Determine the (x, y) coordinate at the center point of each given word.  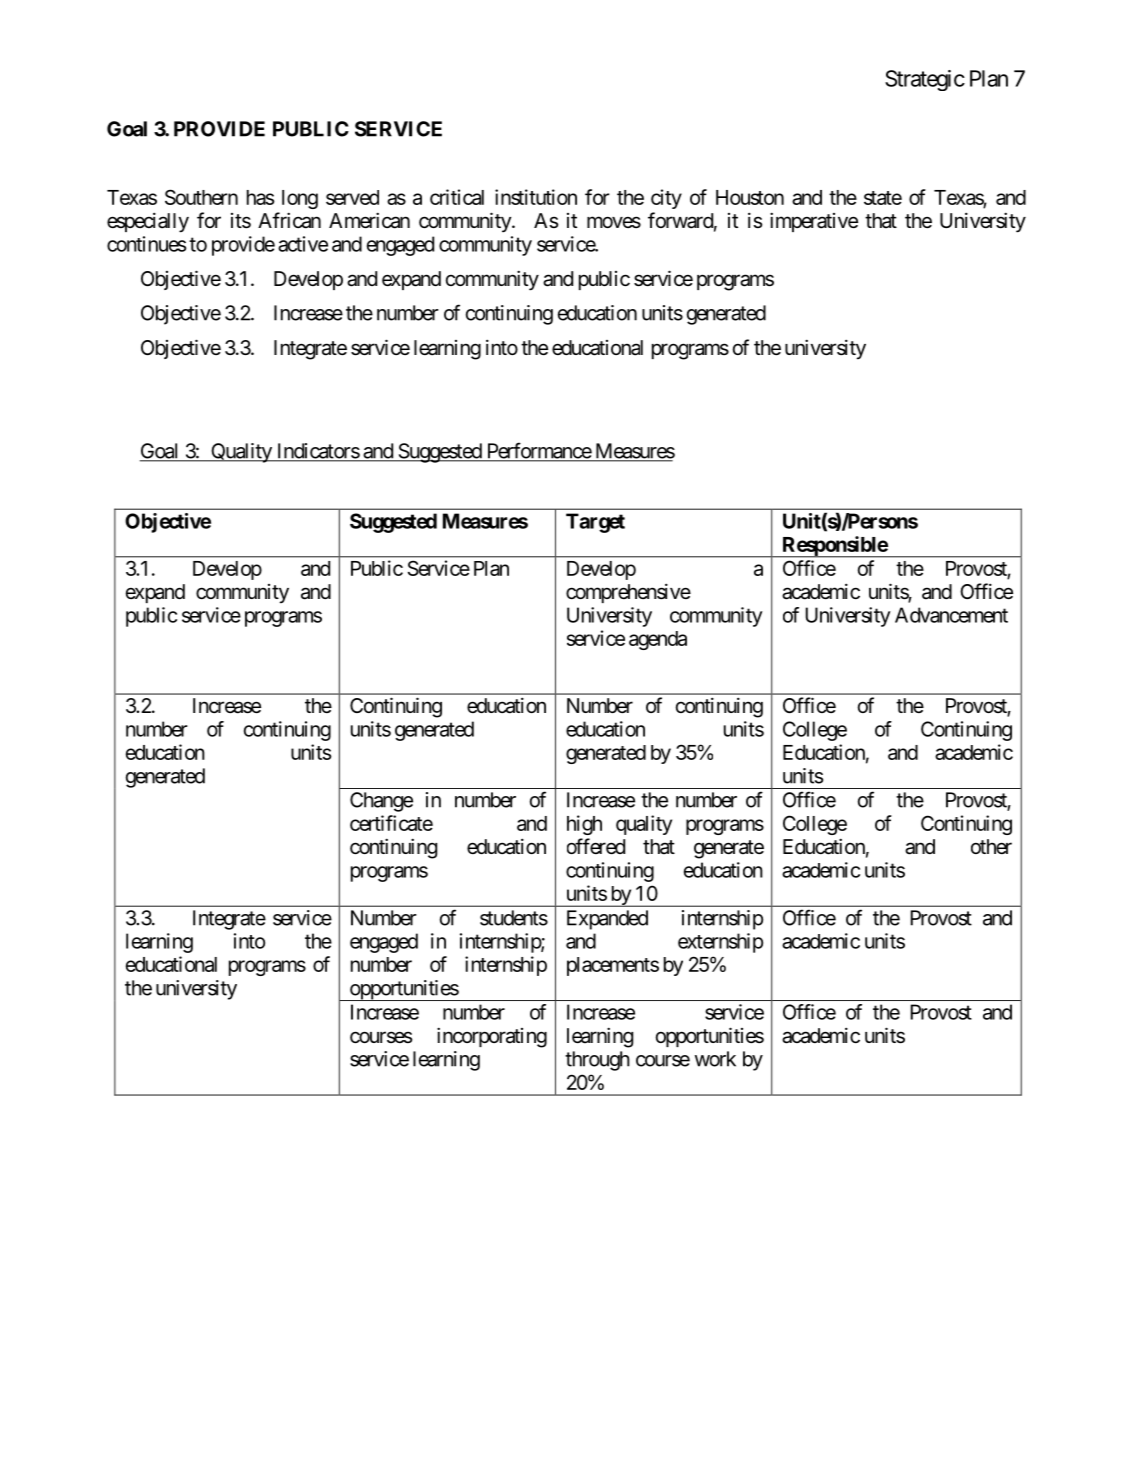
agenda (658, 640)
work (715, 1059)
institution (536, 197)
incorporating (492, 1037)
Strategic (925, 80)
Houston (750, 197)
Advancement (951, 615)
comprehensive (628, 593)
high (584, 825)
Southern (201, 197)
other (991, 846)
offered (596, 846)
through (597, 1061)
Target (595, 523)
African (289, 220)
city (666, 199)
